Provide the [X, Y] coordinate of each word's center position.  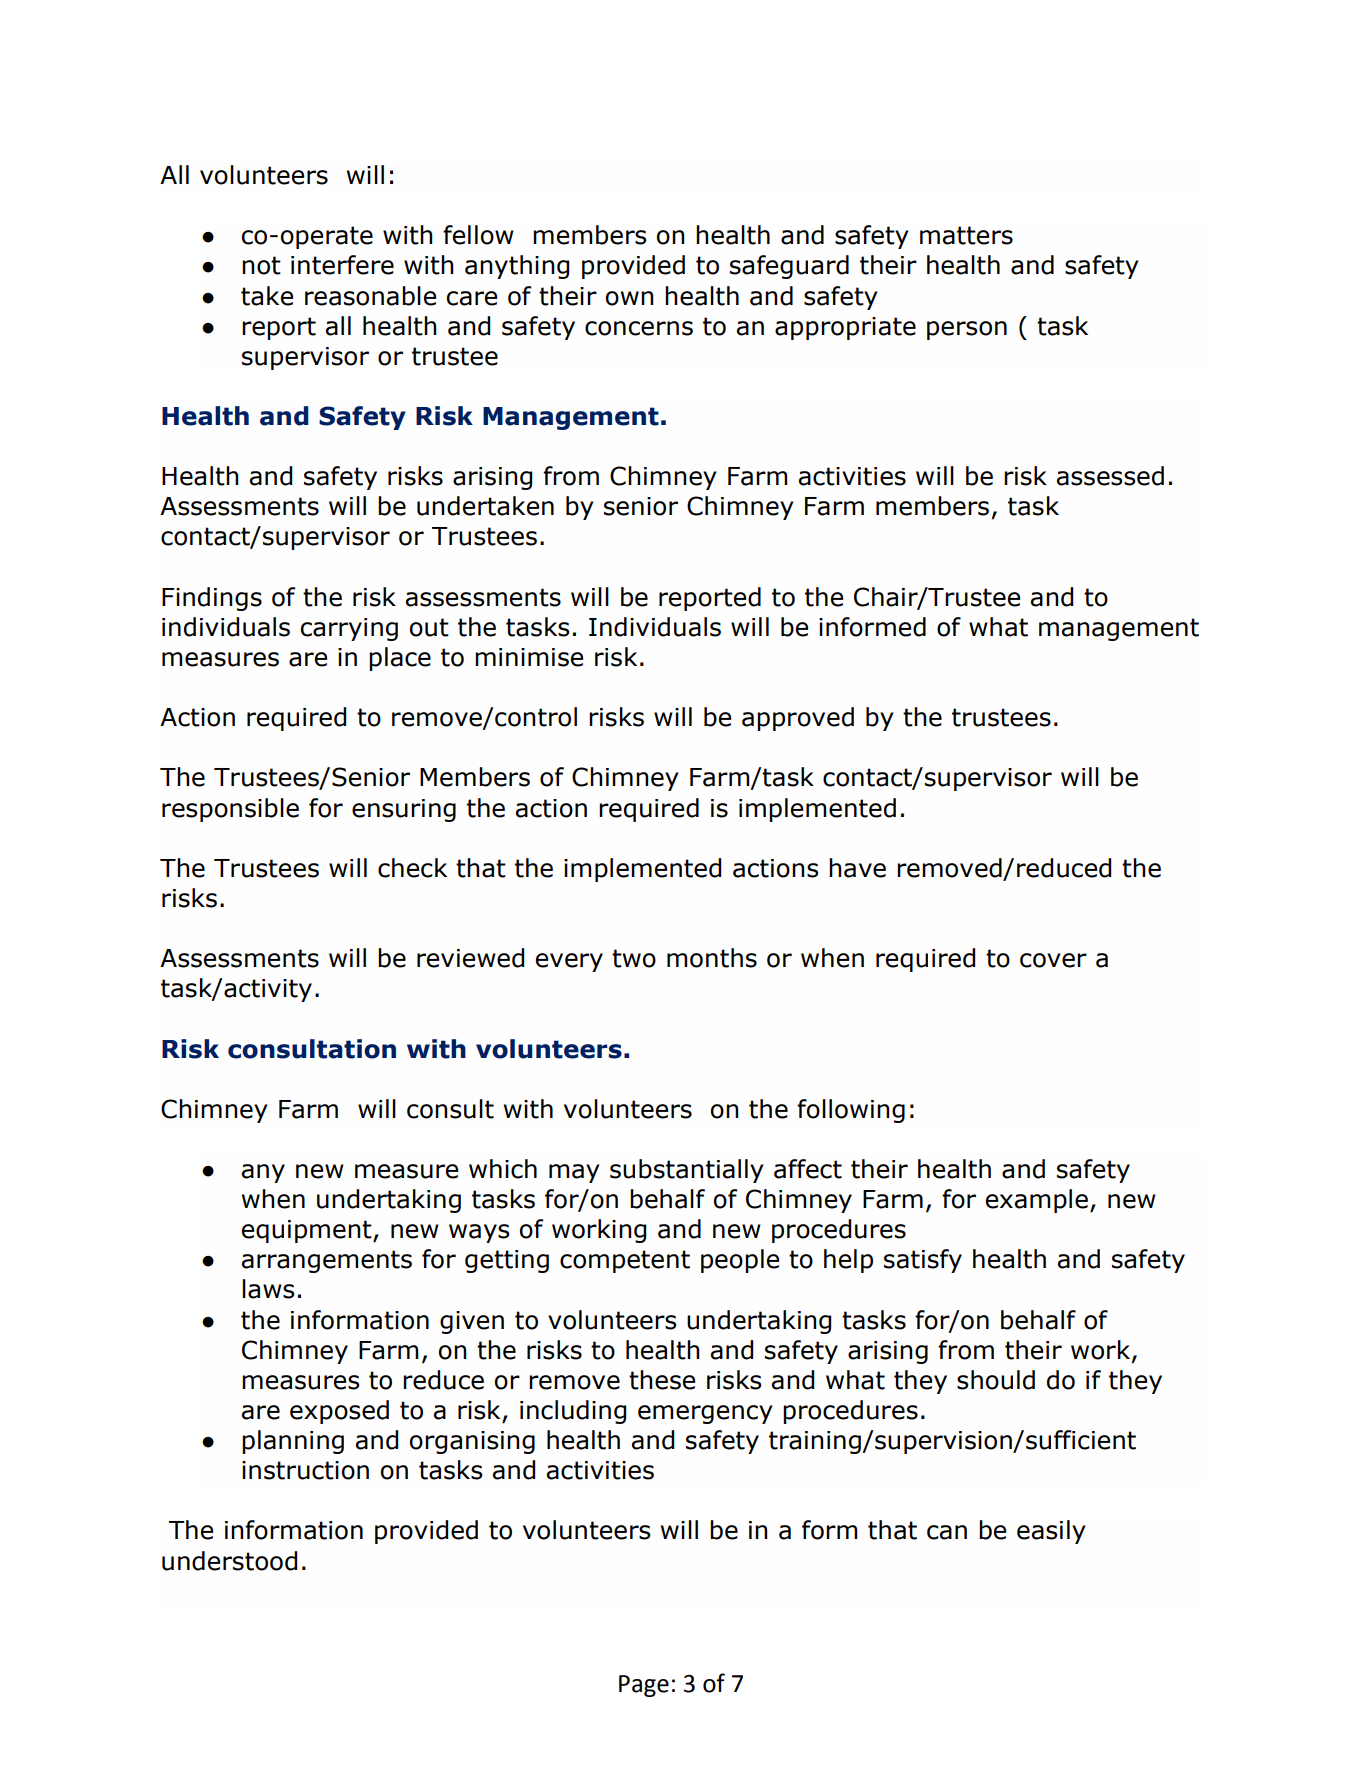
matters [966, 235]
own [629, 298]
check [412, 868]
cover [1053, 960]
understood [229, 1561]
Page [644, 1686]
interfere [342, 265]
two [634, 958]
